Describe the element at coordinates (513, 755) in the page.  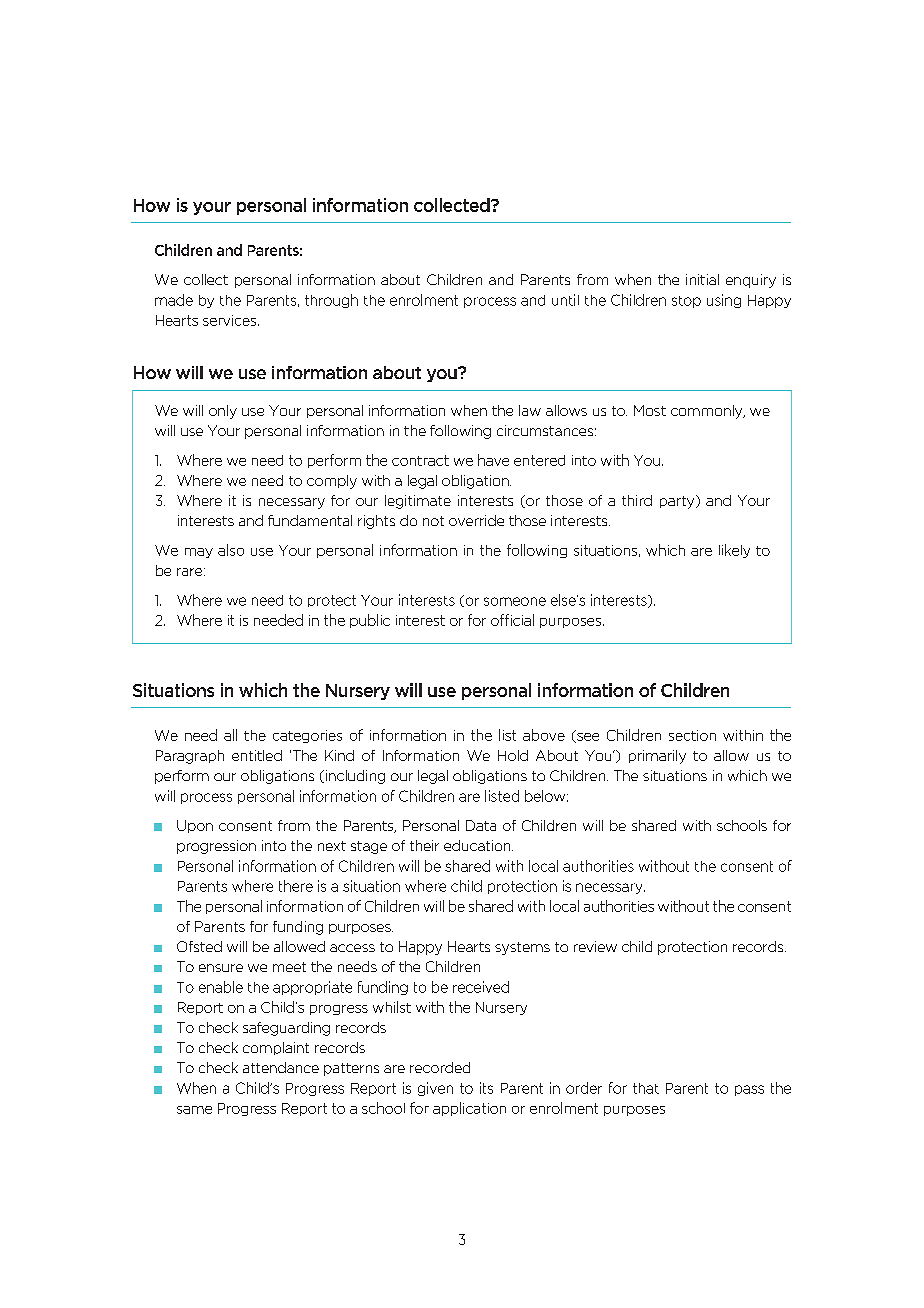
I see `Hold` at that location.
